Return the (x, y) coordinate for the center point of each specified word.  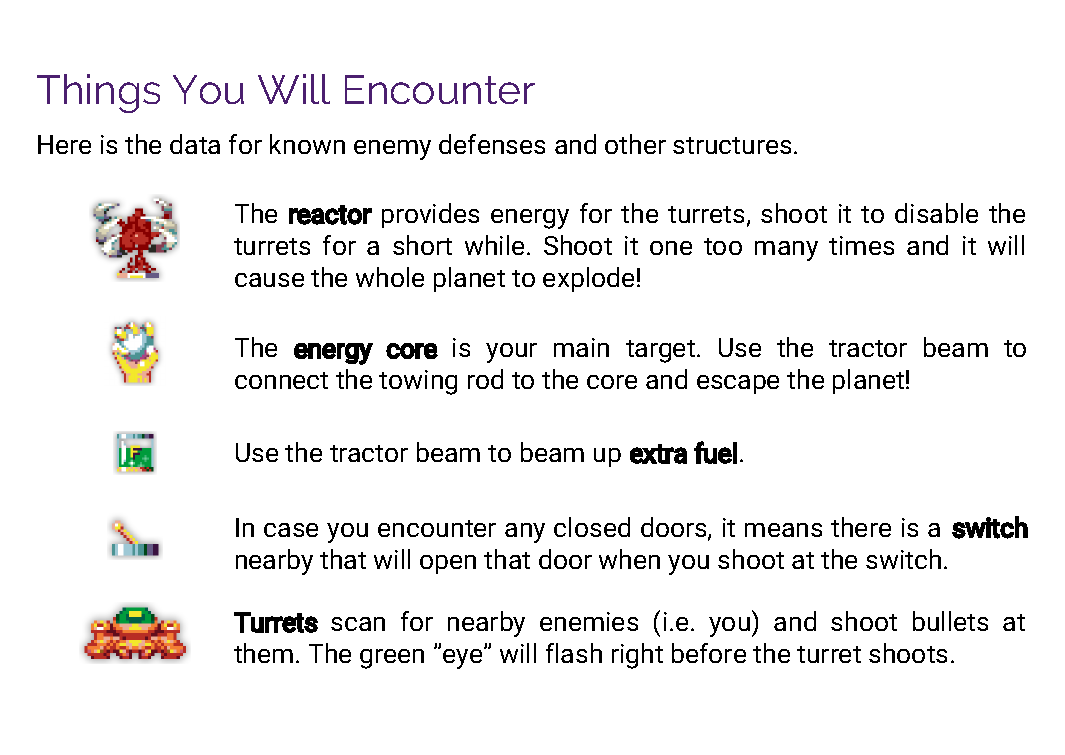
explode (588, 279)
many (786, 251)
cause (269, 280)
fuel (715, 452)
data (195, 144)
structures (732, 145)
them (263, 653)
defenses (492, 144)
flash (574, 653)
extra (658, 454)
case (291, 530)
